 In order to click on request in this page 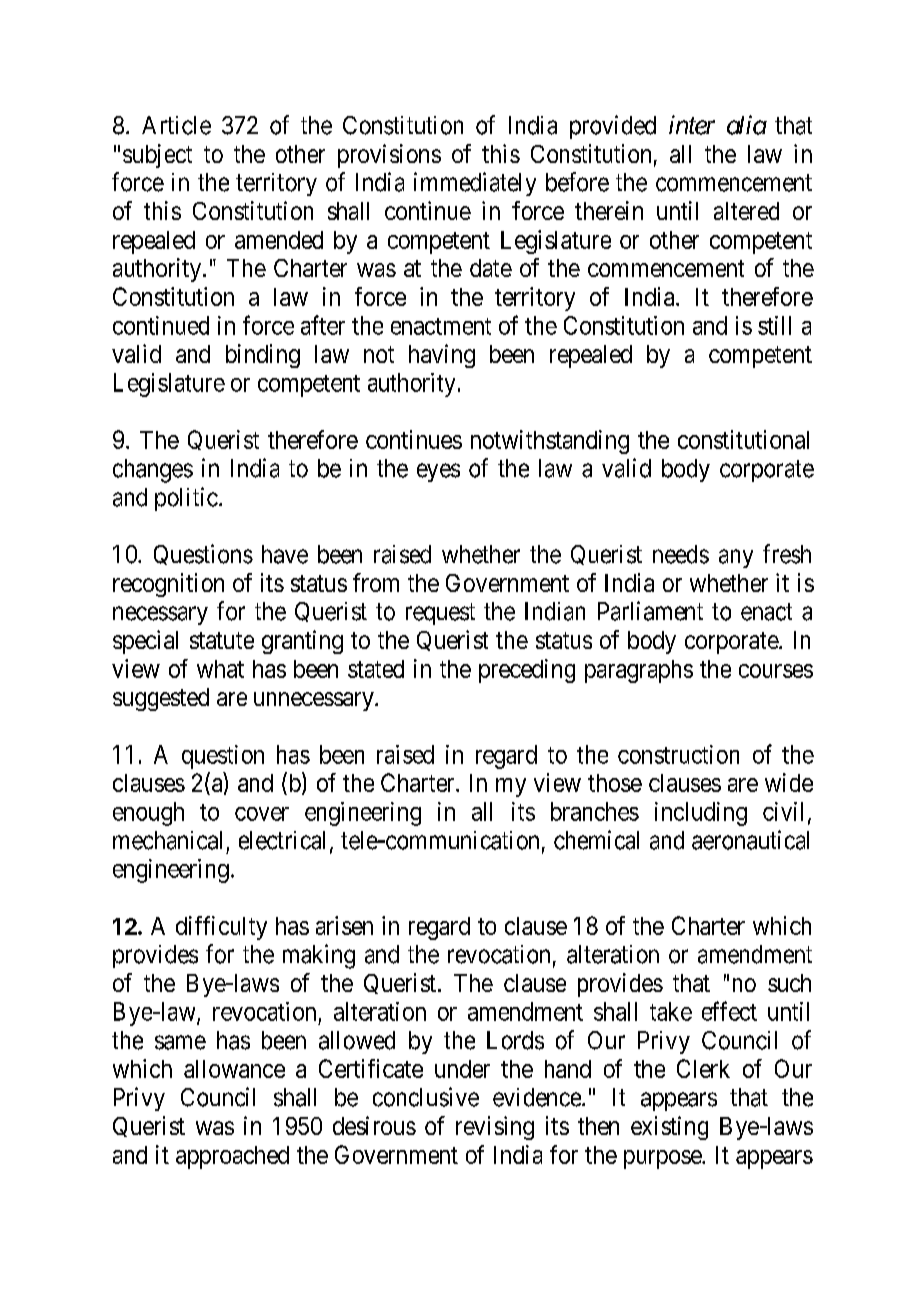, I will do `click(440, 614)`.
